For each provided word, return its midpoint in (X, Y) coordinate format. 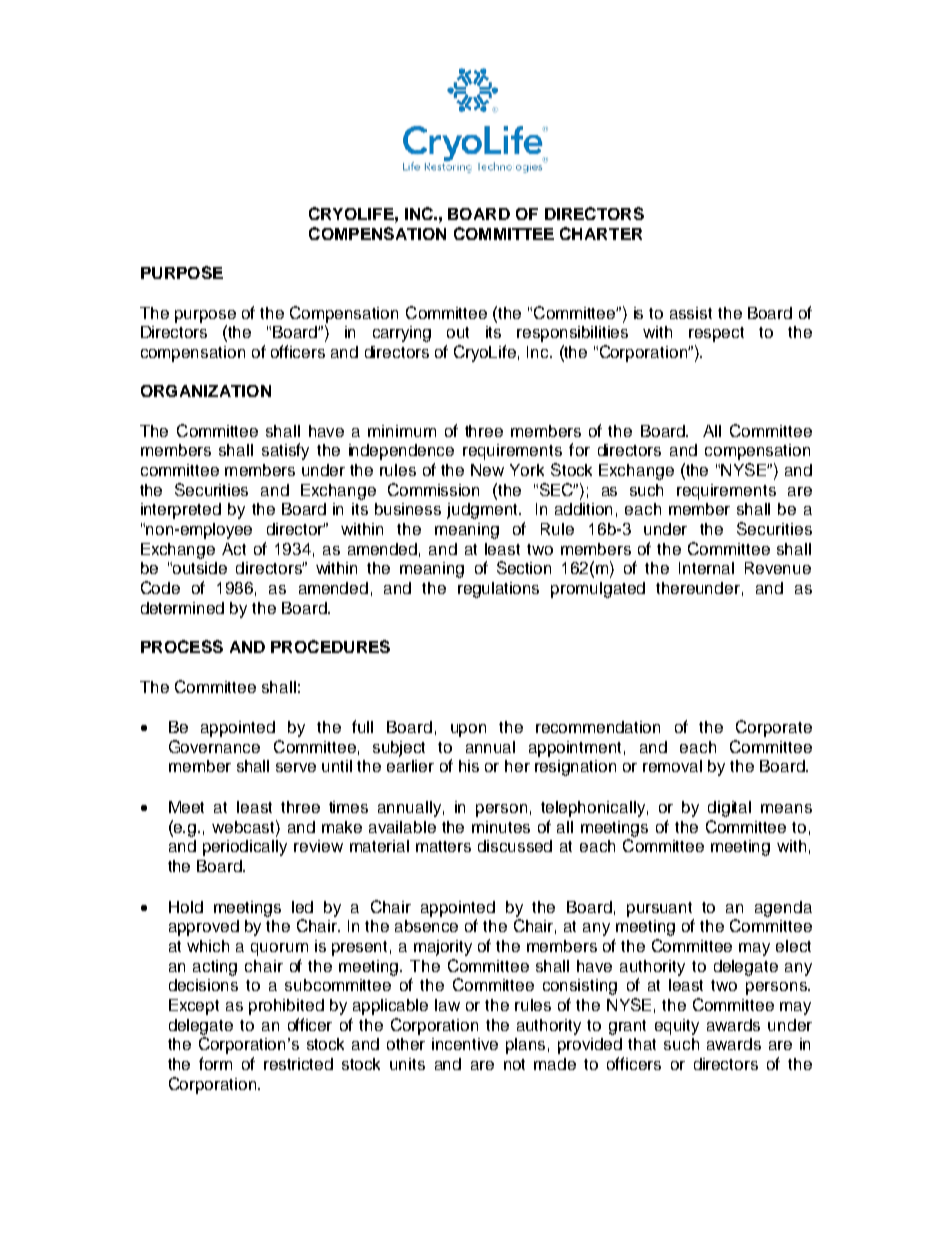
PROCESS (182, 646)
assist (691, 313)
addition (583, 509)
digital (729, 809)
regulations (498, 590)
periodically (245, 848)
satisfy (285, 451)
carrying (402, 334)
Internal (706, 568)
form (215, 1063)
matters (443, 846)
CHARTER (601, 233)
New (487, 470)
